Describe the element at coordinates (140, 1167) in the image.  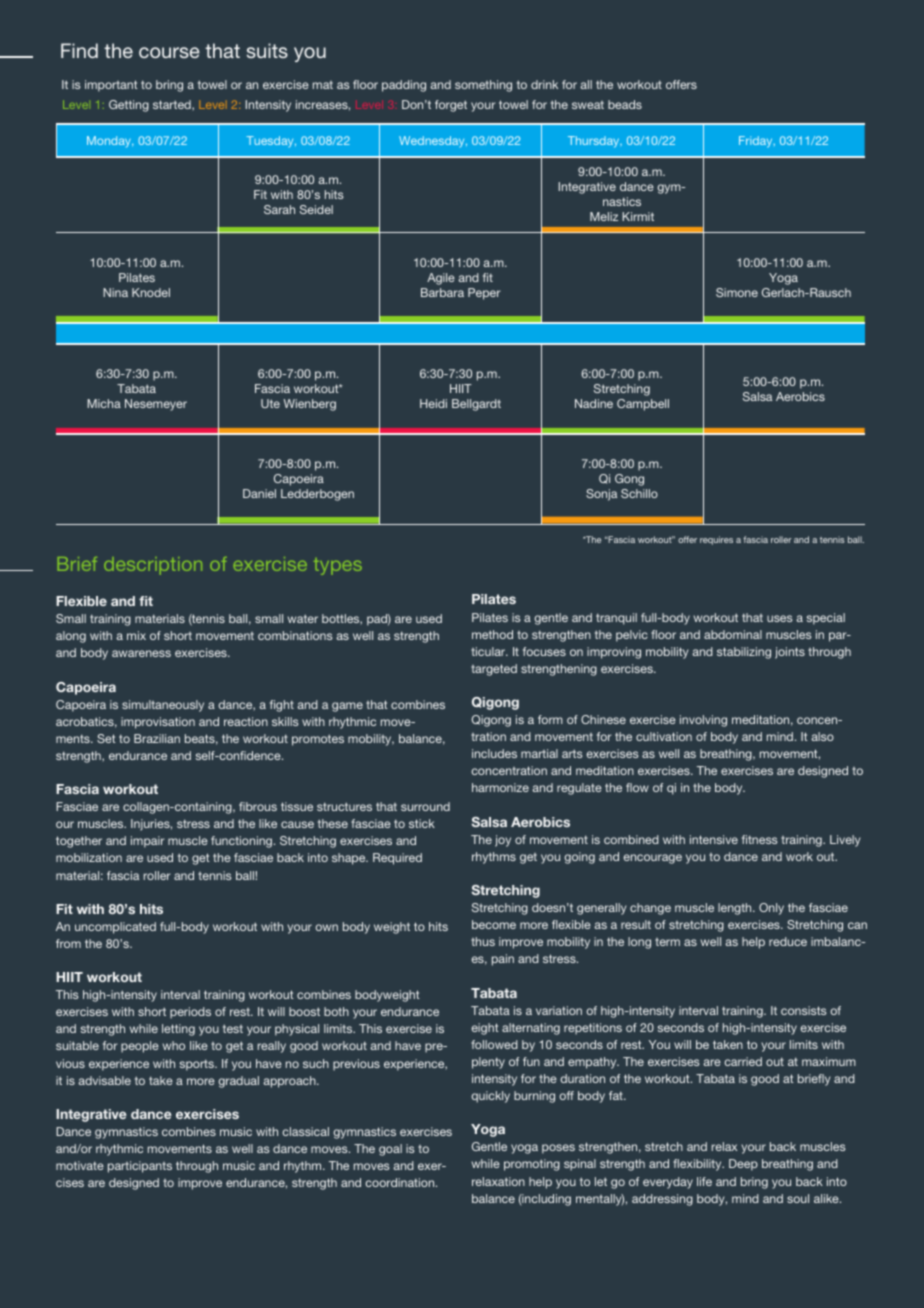
I see `participants` at that location.
